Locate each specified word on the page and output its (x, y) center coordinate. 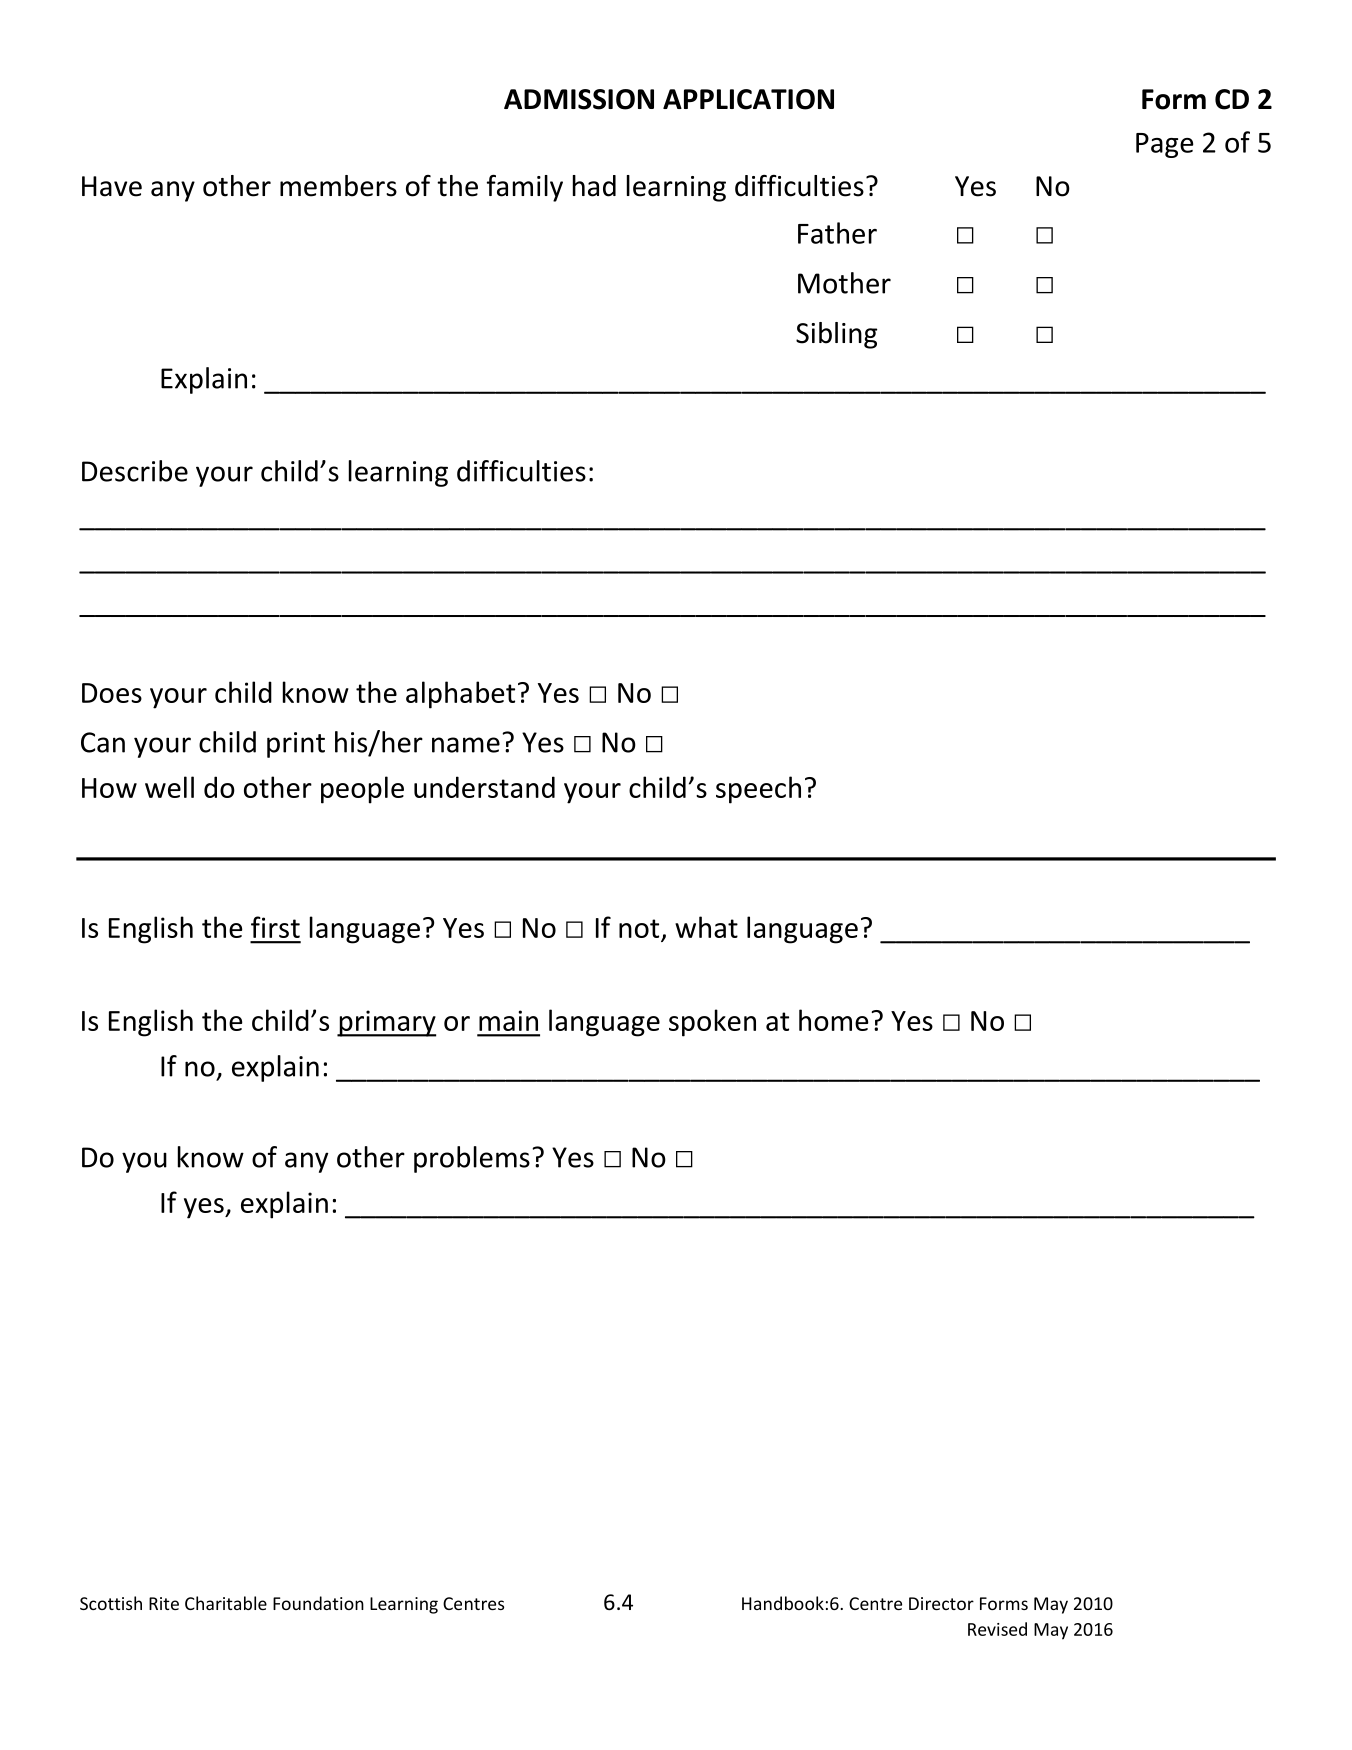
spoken (712, 1023)
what (706, 927)
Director (941, 1603)
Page (1165, 145)
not (639, 928)
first (275, 927)
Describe (135, 471)
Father (837, 233)
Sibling (836, 335)
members (338, 186)
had (594, 186)
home (834, 1020)
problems (472, 1159)
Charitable (226, 1603)
